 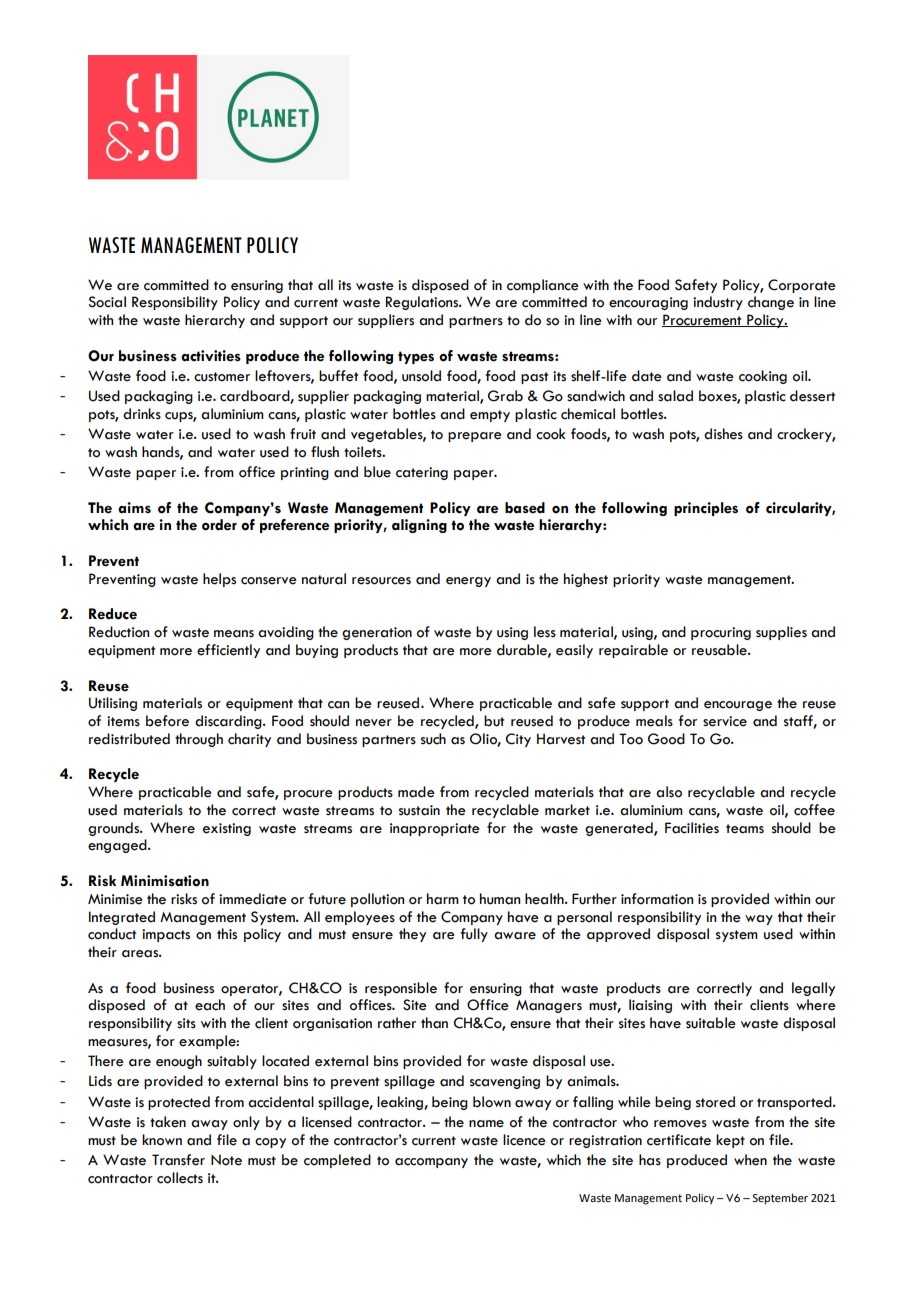 What do you see at coordinates (419, 526) in the screenshot?
I see `aligning` at bounding box center [419, 526].
